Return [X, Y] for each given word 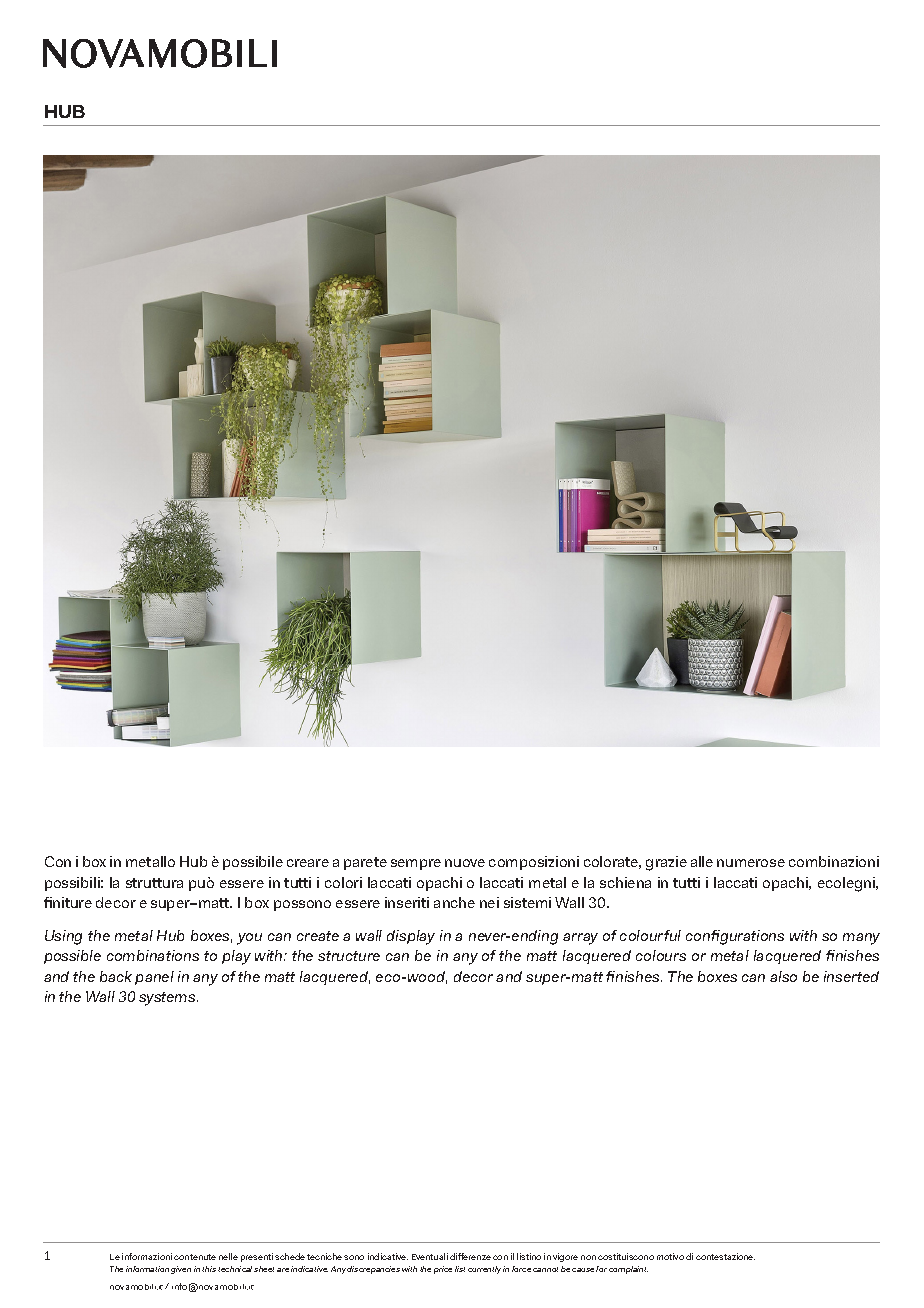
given [181, 1270]
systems [168, 999]
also [783, 976]
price [443, 1270]
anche [454, 902]
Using [63, 937]
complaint [628, 1270]
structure [349, 956]
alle [702, 861]
